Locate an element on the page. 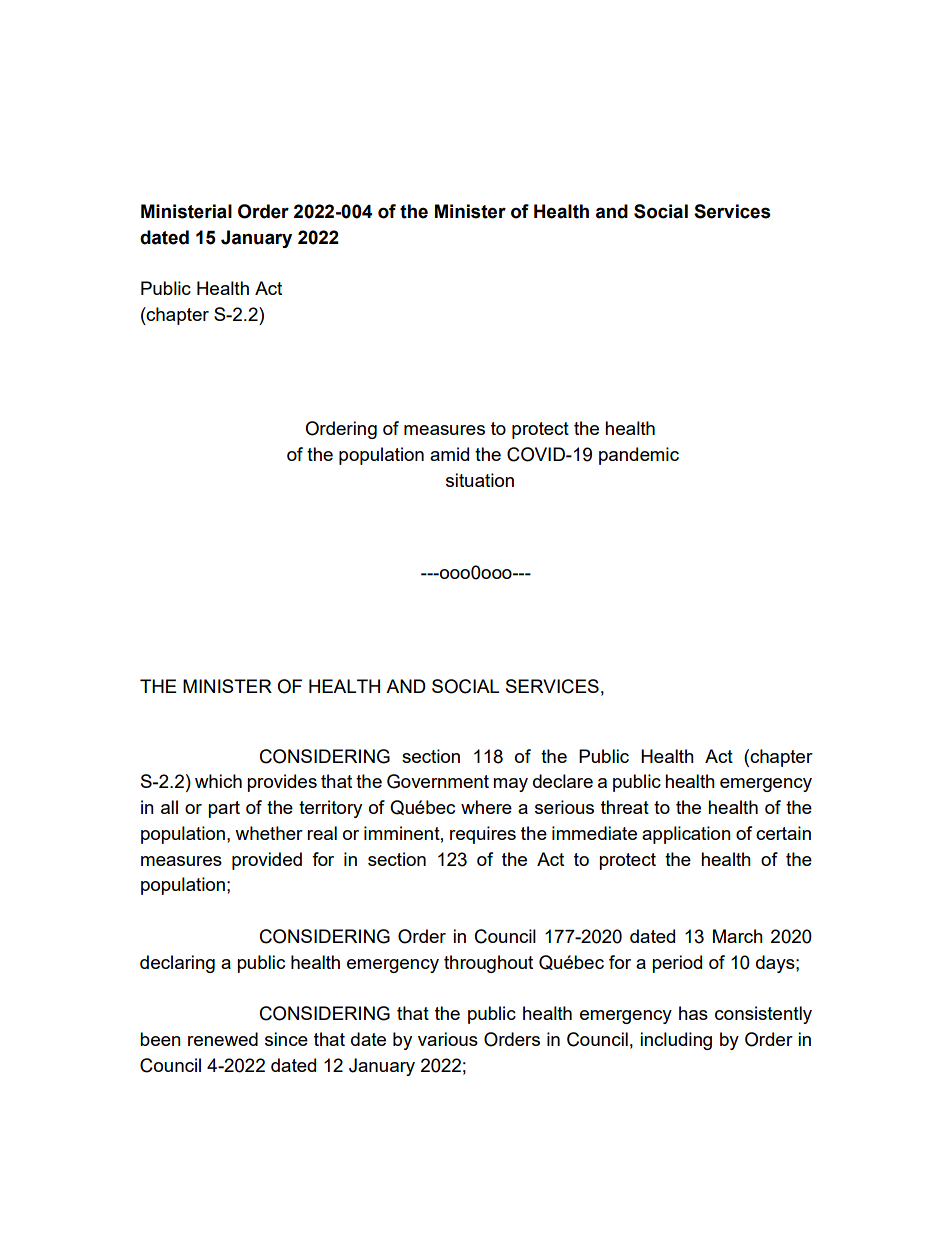 This image has height=1233, width=952. Government is located at coordinates (438, 781).
